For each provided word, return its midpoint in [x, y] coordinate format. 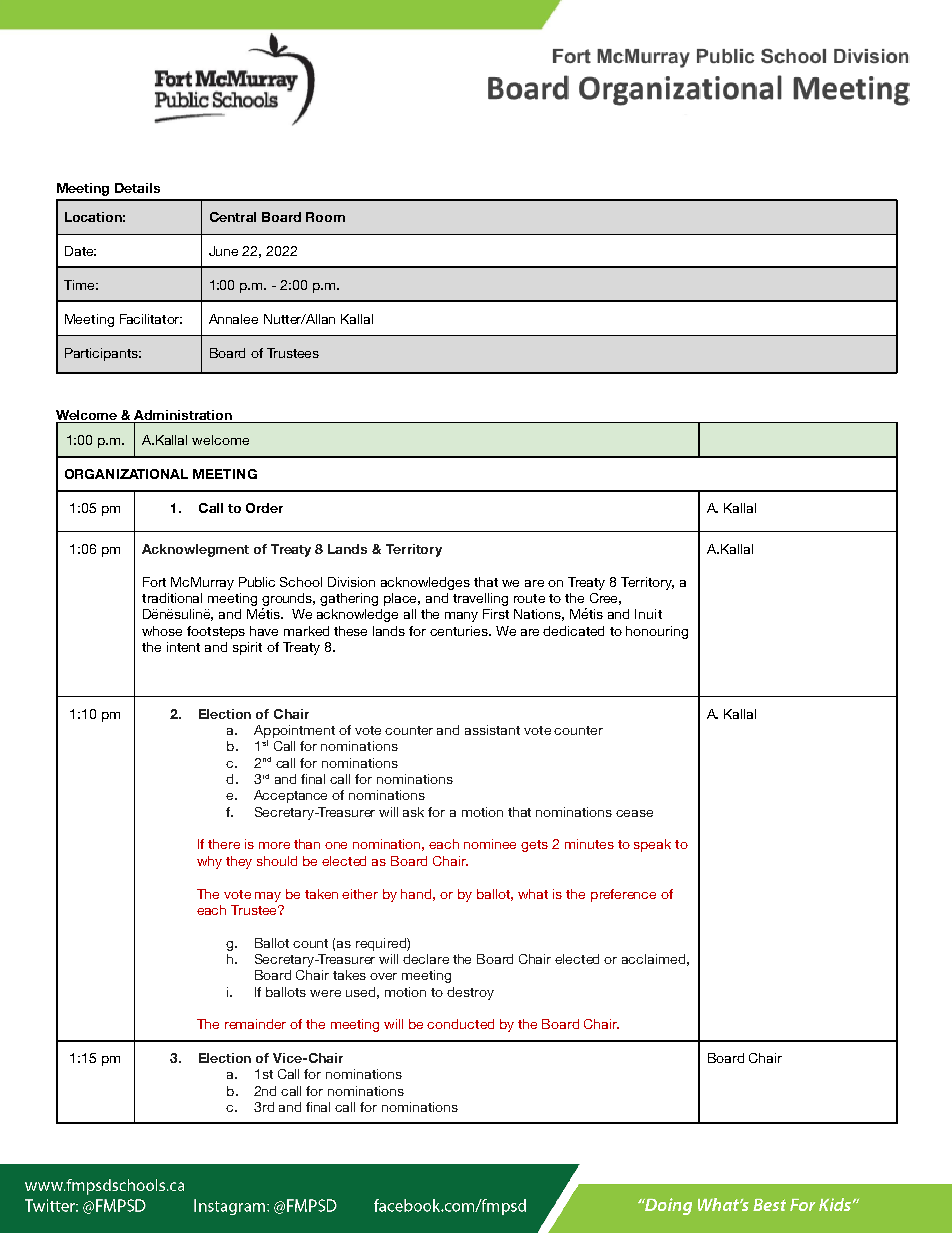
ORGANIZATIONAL [126, 474]
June [223, 251]
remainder [255, 1024]
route [529, 598]
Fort [154, 582]
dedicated [573, 631]
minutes [589, 844]
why [209, 862]
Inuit [648, 614]
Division [351, 582]
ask [413, 812]
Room [325, 217]
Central [233, 217]
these [350, 631]
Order [264, 508]
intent [183, 647]
